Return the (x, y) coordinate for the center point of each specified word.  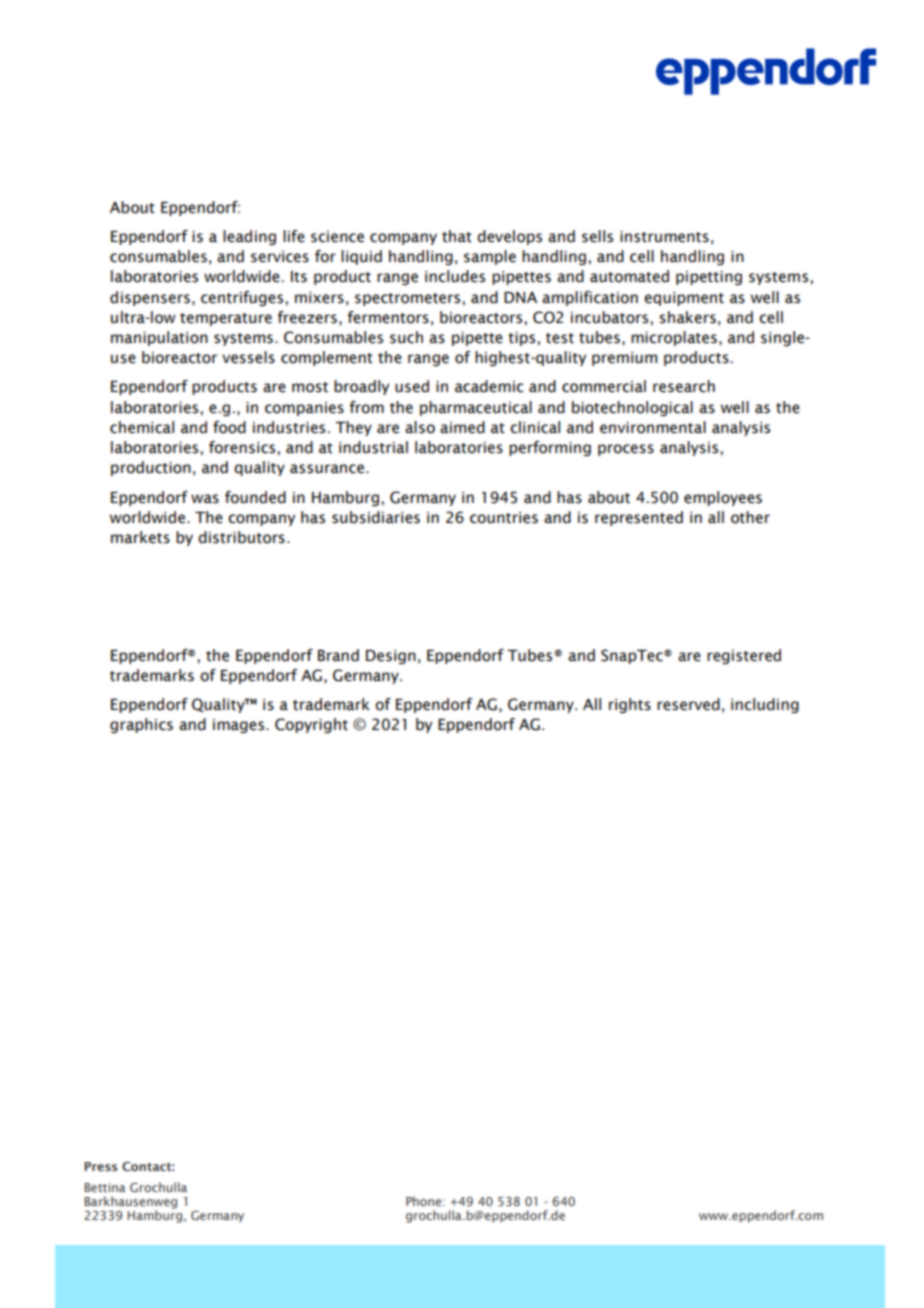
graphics (141, 725)
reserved (688, 704)
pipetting (709, 278)
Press (100, 1166)
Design (391, 657)
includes (455, 276)
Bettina (105, 1187)
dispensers (150, 298)
